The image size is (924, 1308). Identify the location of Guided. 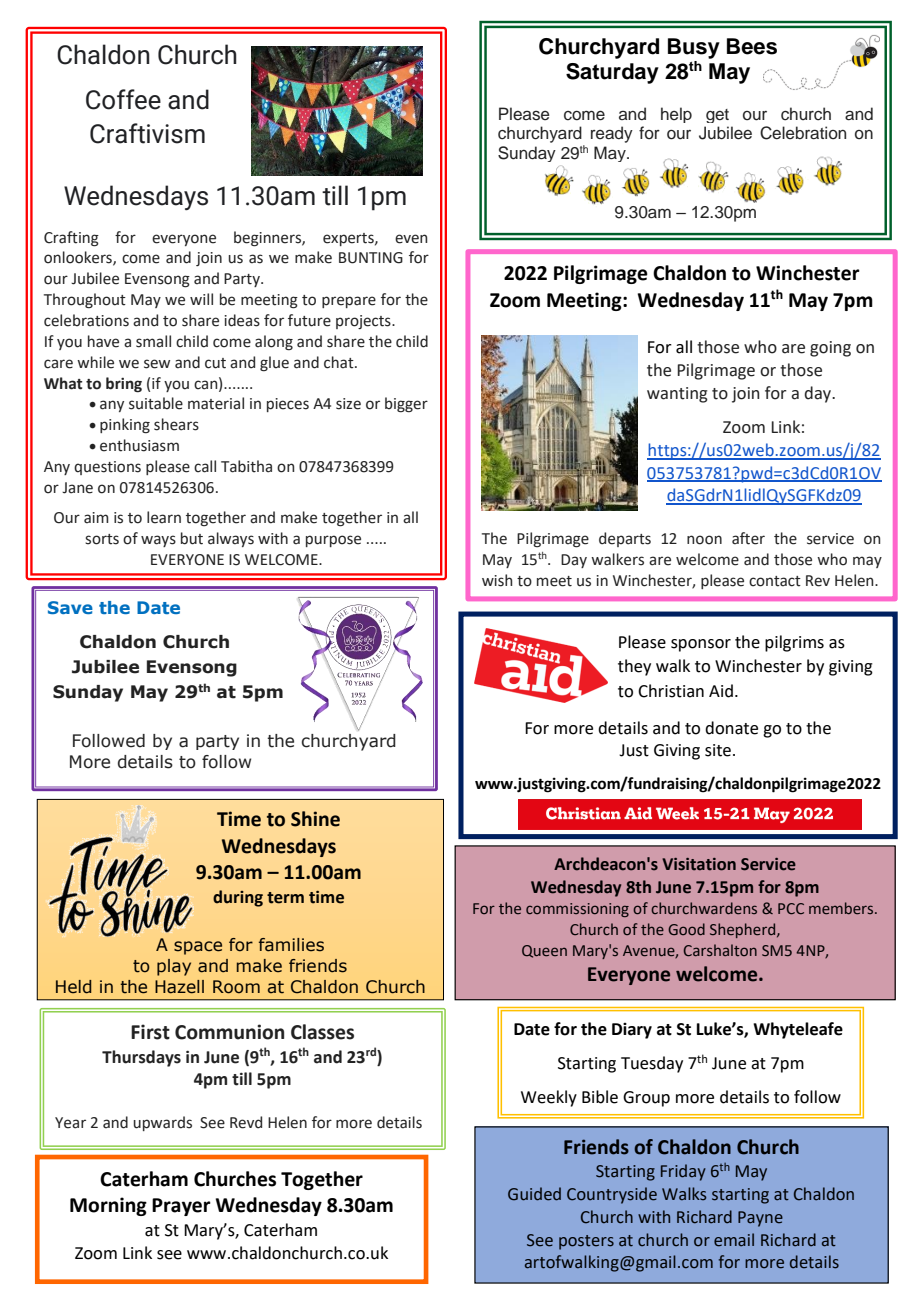
(534, 1194).
